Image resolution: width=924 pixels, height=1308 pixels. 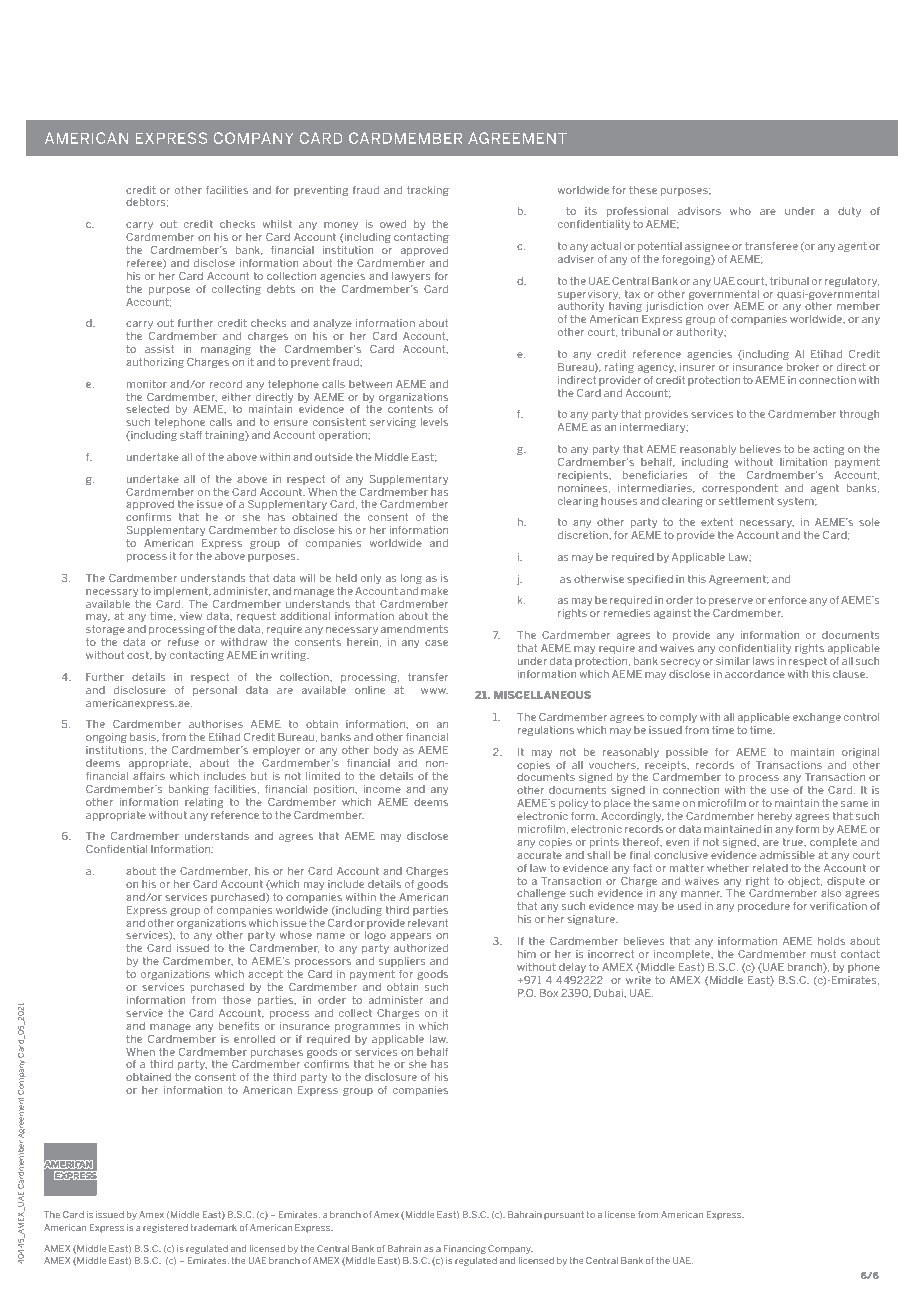 I want to click on related, so click(x=770, y=868).
